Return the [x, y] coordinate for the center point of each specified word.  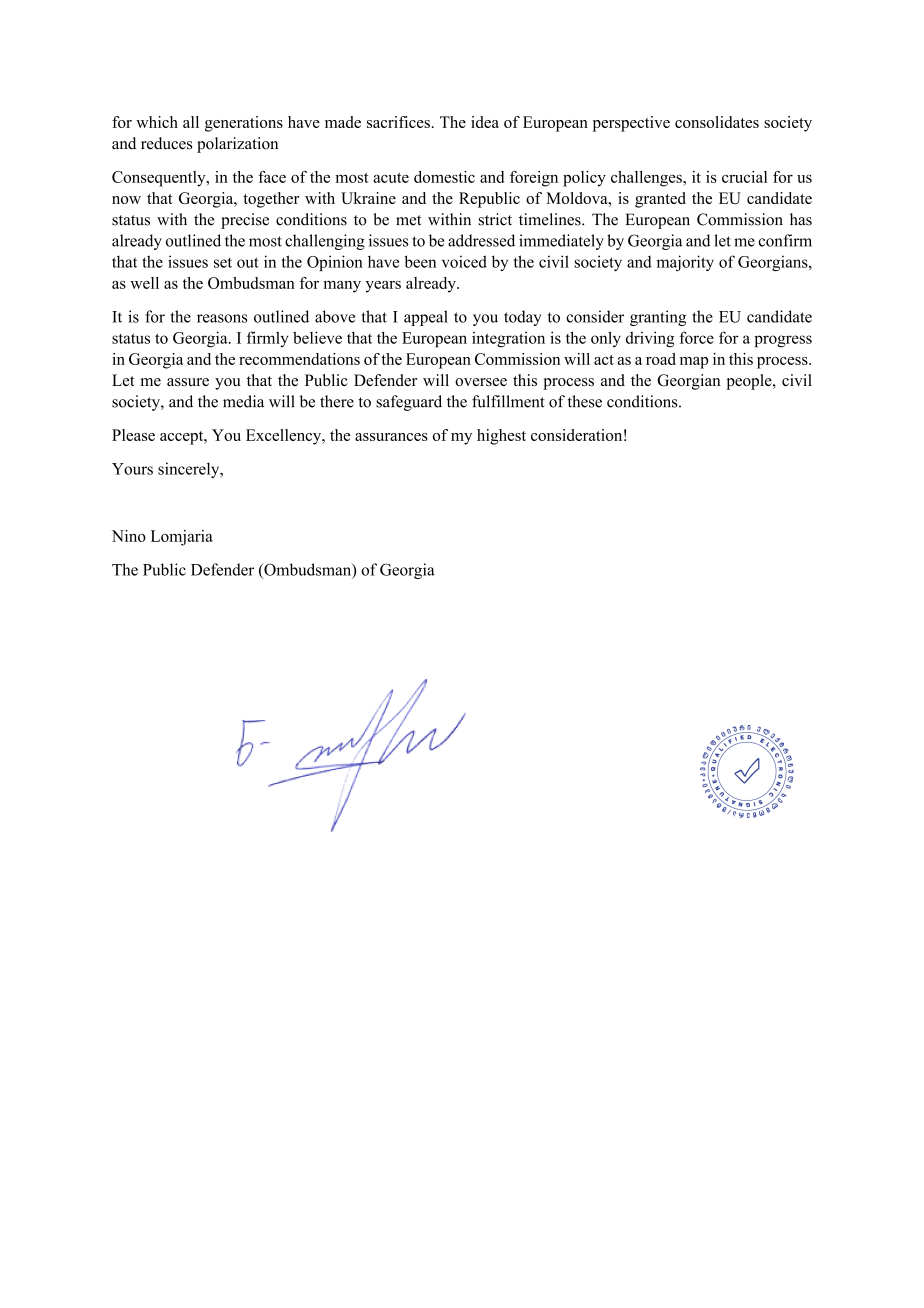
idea [485, 122]
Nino [129, 536]
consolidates [717, 122]
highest [501, 437]
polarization [237, 145]
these [585, 401]
